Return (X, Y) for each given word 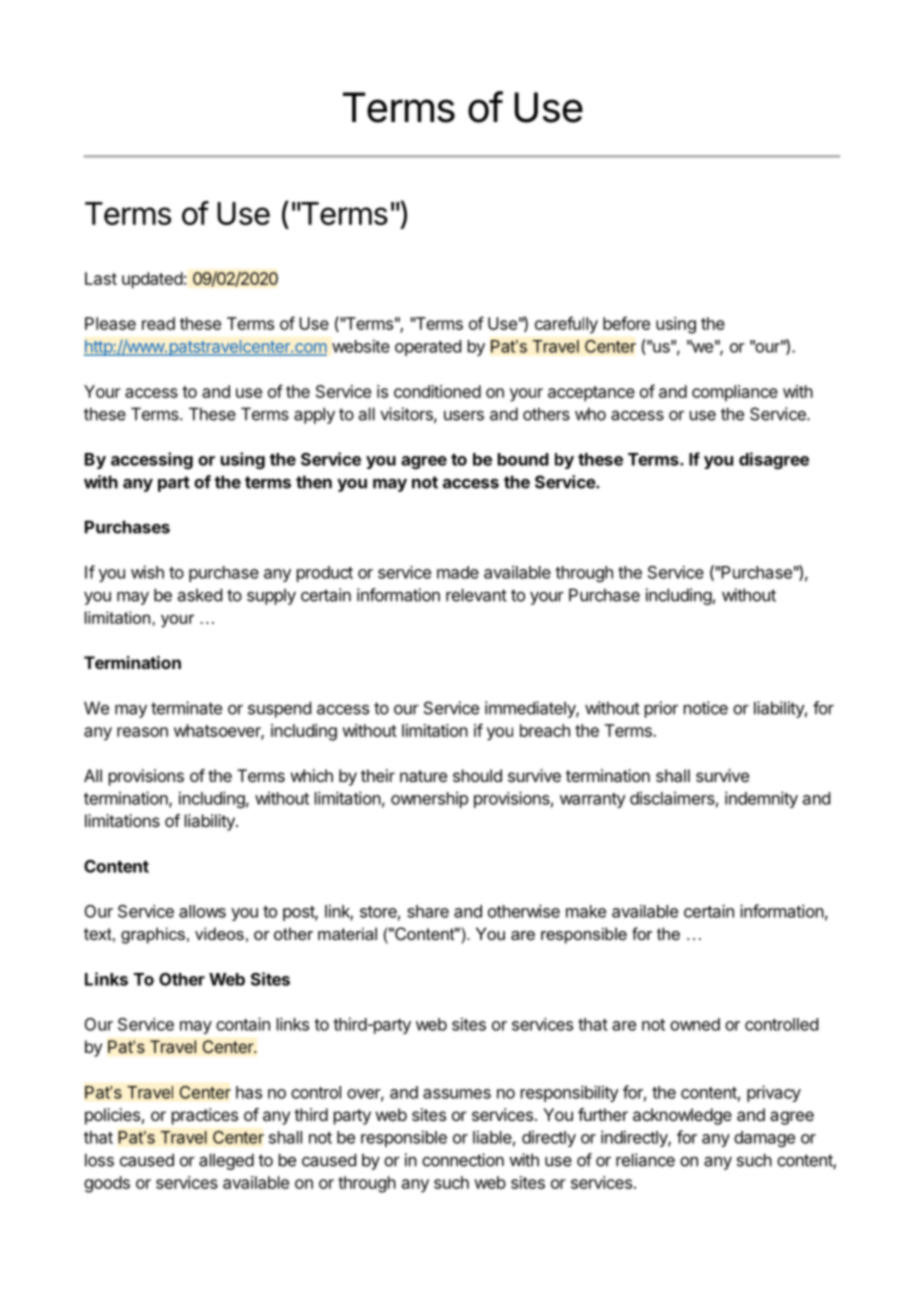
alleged (226, 1161)
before (626, 323)
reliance (645, 1160)
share (428, 911)
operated (428, 348)
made (458, 572)
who (590, 414)
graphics (153, 935)
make (586, 911)
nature (423, 776)
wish (147, 572)
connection (463, 1160)
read (158, 323)
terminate (186, 708)
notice (706, 708)
